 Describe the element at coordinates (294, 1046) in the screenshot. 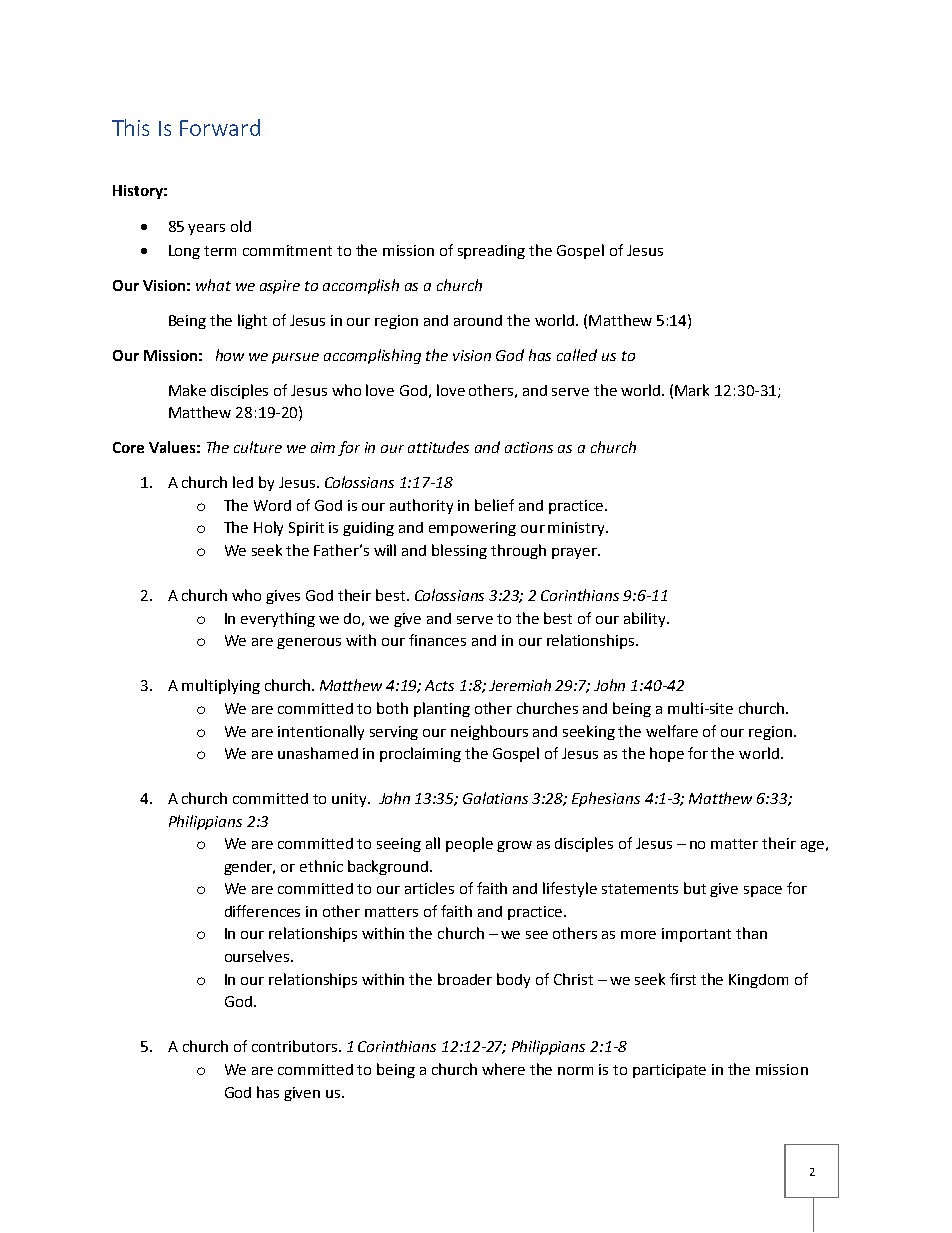

I see `contributors` at that location.
